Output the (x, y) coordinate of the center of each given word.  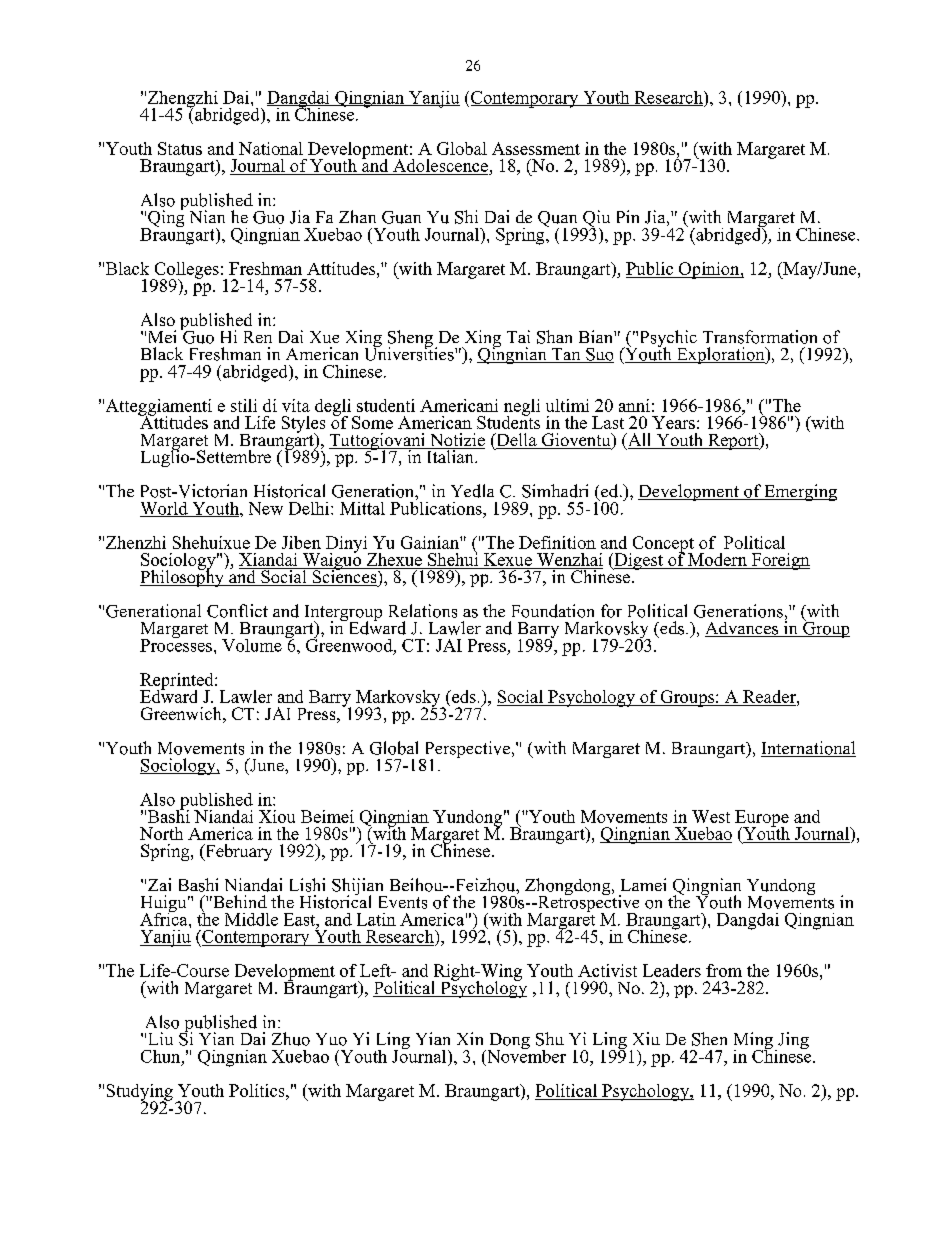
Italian (450, 455)
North (161, 833)
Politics (258, 1090)
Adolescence (440, 167)
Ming (753, 1042)
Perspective (466, 751)
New (266, 508)
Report (733, 441)
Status (180, 148)
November (525, 1055)
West (711, 816)
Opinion (709, 270)
